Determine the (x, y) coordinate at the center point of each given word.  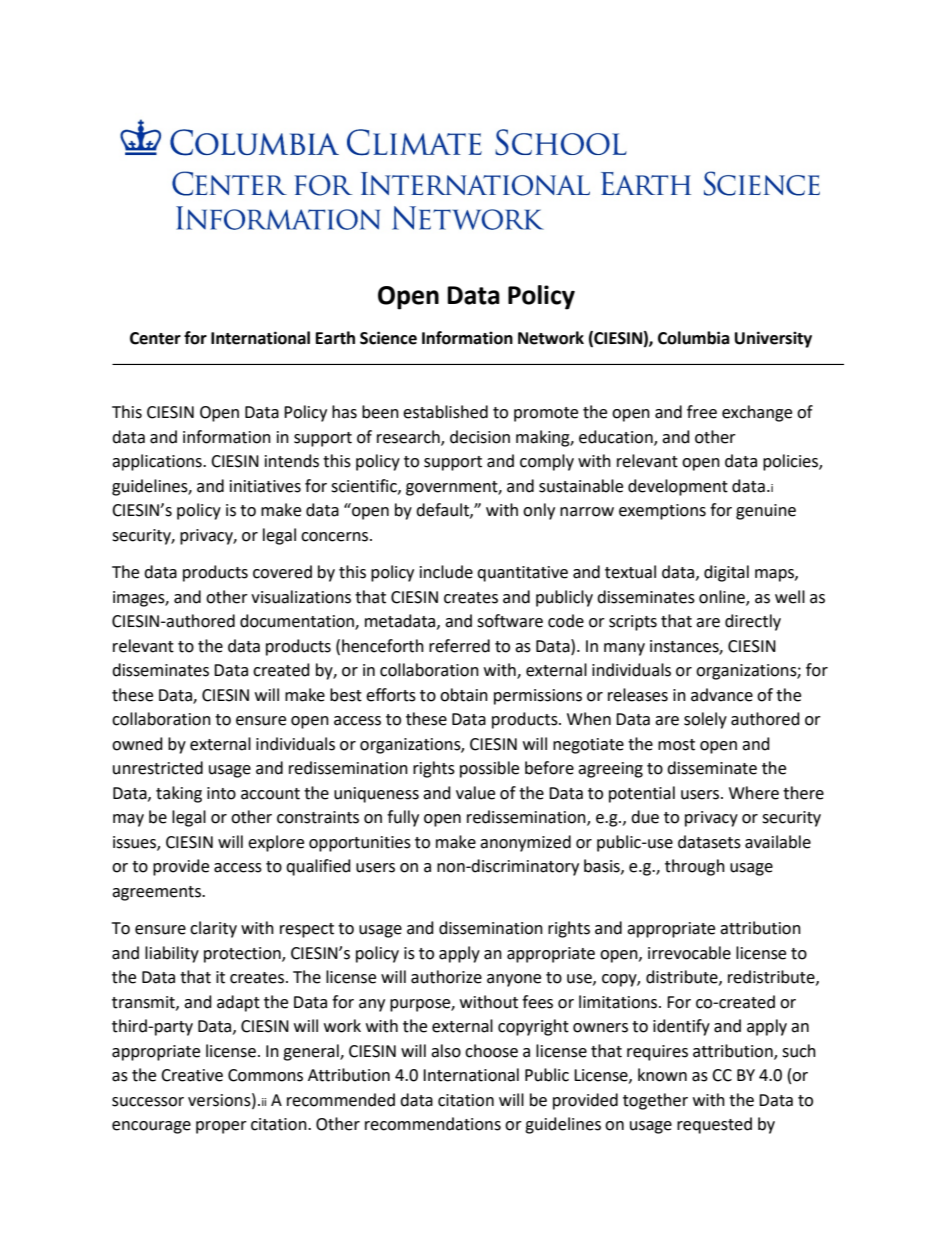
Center (155, 338)
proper (221, 1127)
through (695, 867)
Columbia (694, 338)
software (510, 621)
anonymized (525, 843)
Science (388, 338)
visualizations (301, 597)
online (723, 597)
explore (276, 843)
